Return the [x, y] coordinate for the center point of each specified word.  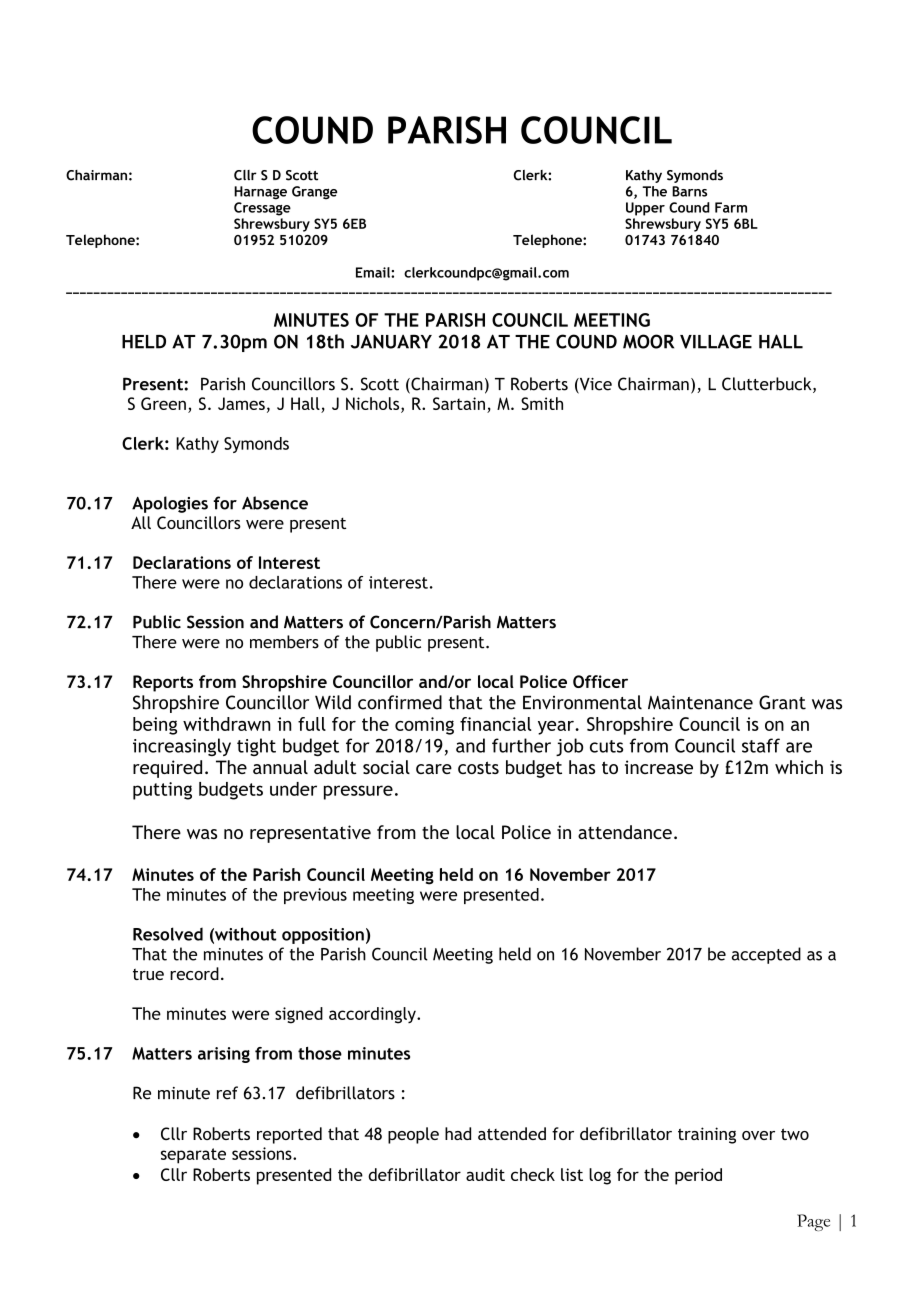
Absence [275, 503]
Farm [731, 207]
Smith [542, 403]
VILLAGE [716, 341]
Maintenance [700, 702]
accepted [766, 955]
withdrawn [227, 724]
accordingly [373, 1015]
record [194, 973]
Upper [645, 209]
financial [496, 724]
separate [193, 1156]
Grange [314, 193]
